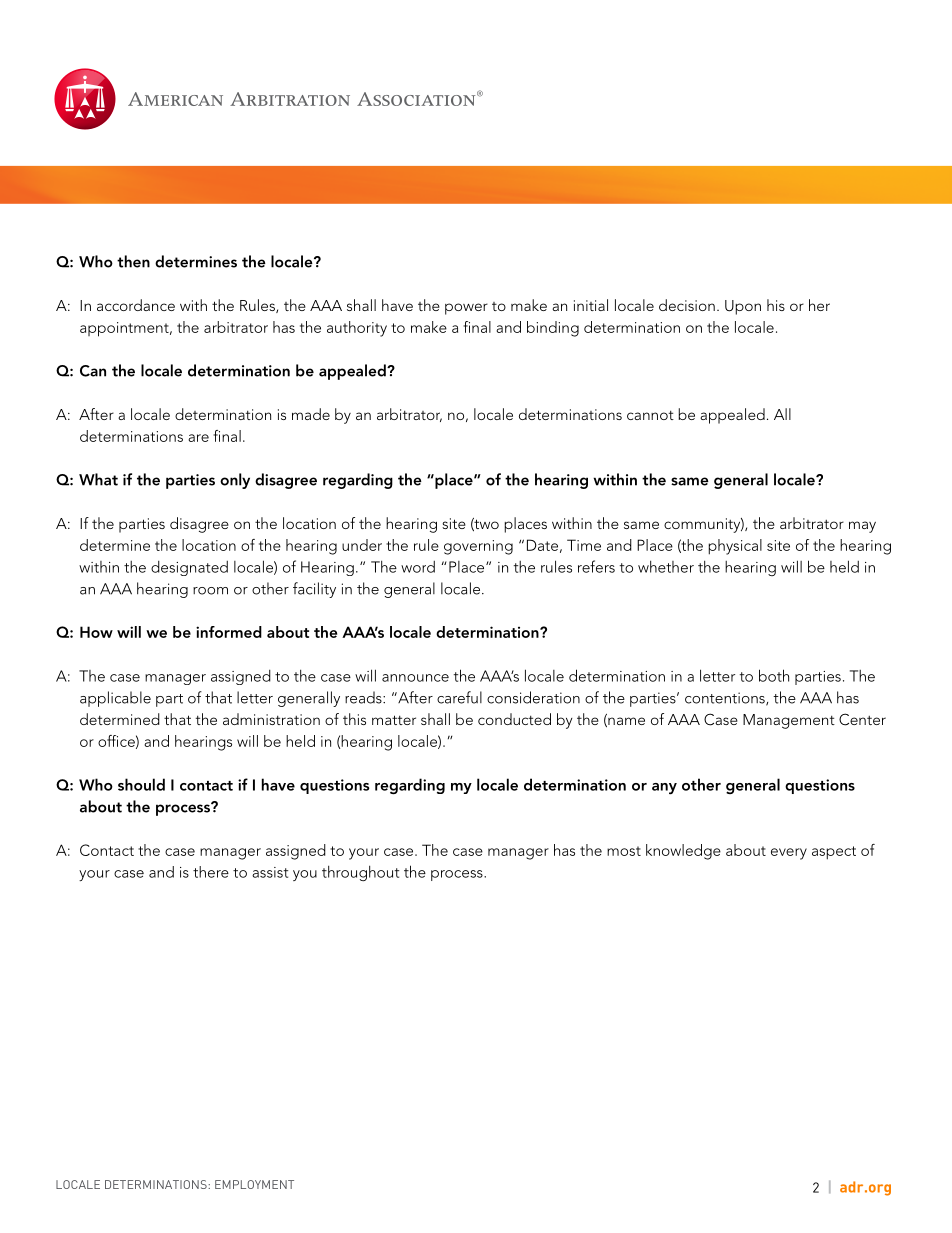  I want to click on Upon, so click(743, 307).
